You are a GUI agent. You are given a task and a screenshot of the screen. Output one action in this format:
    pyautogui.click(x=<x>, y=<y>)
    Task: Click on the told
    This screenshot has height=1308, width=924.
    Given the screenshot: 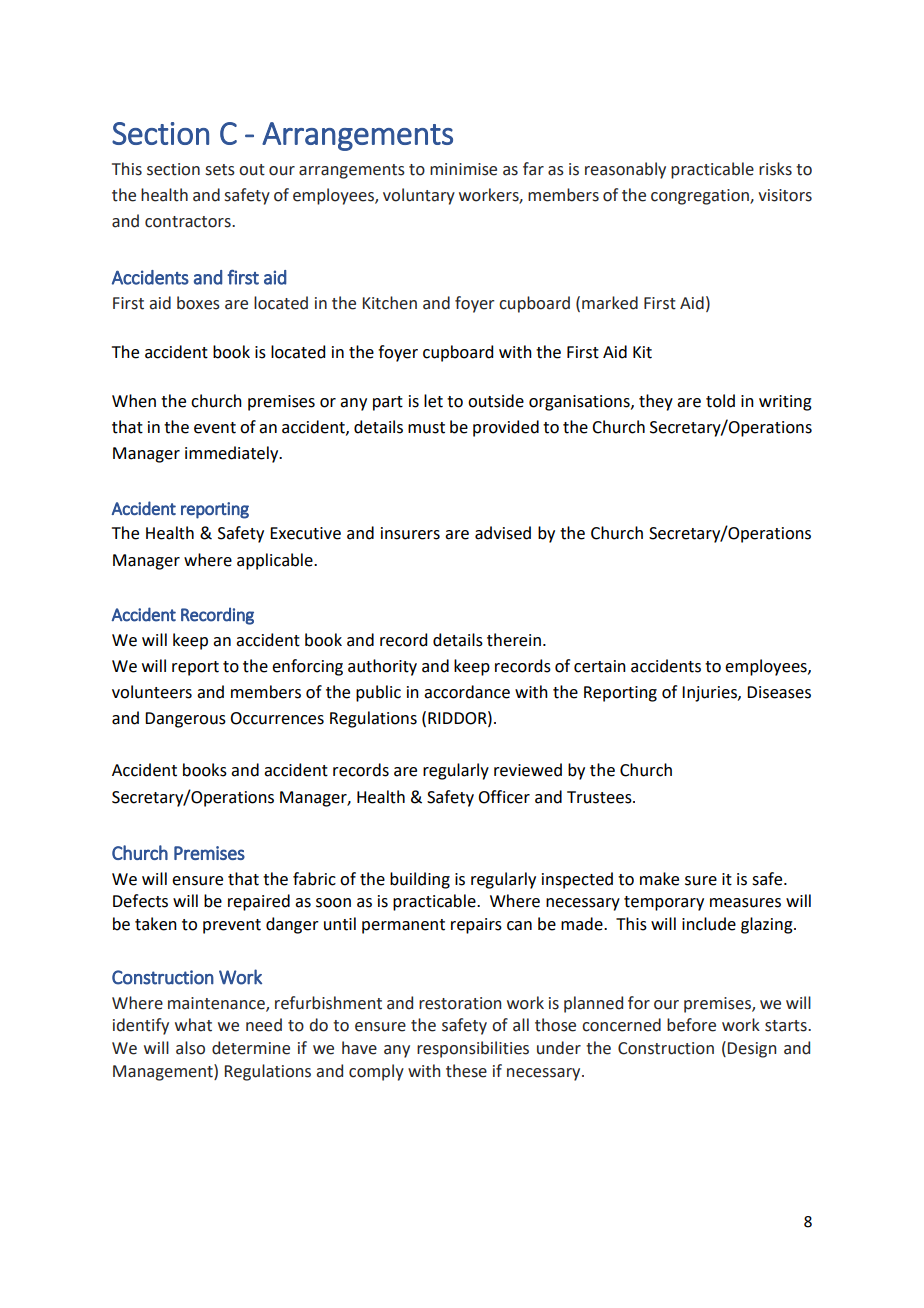 What is the action you would take?
    pyautogui.click(x=720, y=401)
